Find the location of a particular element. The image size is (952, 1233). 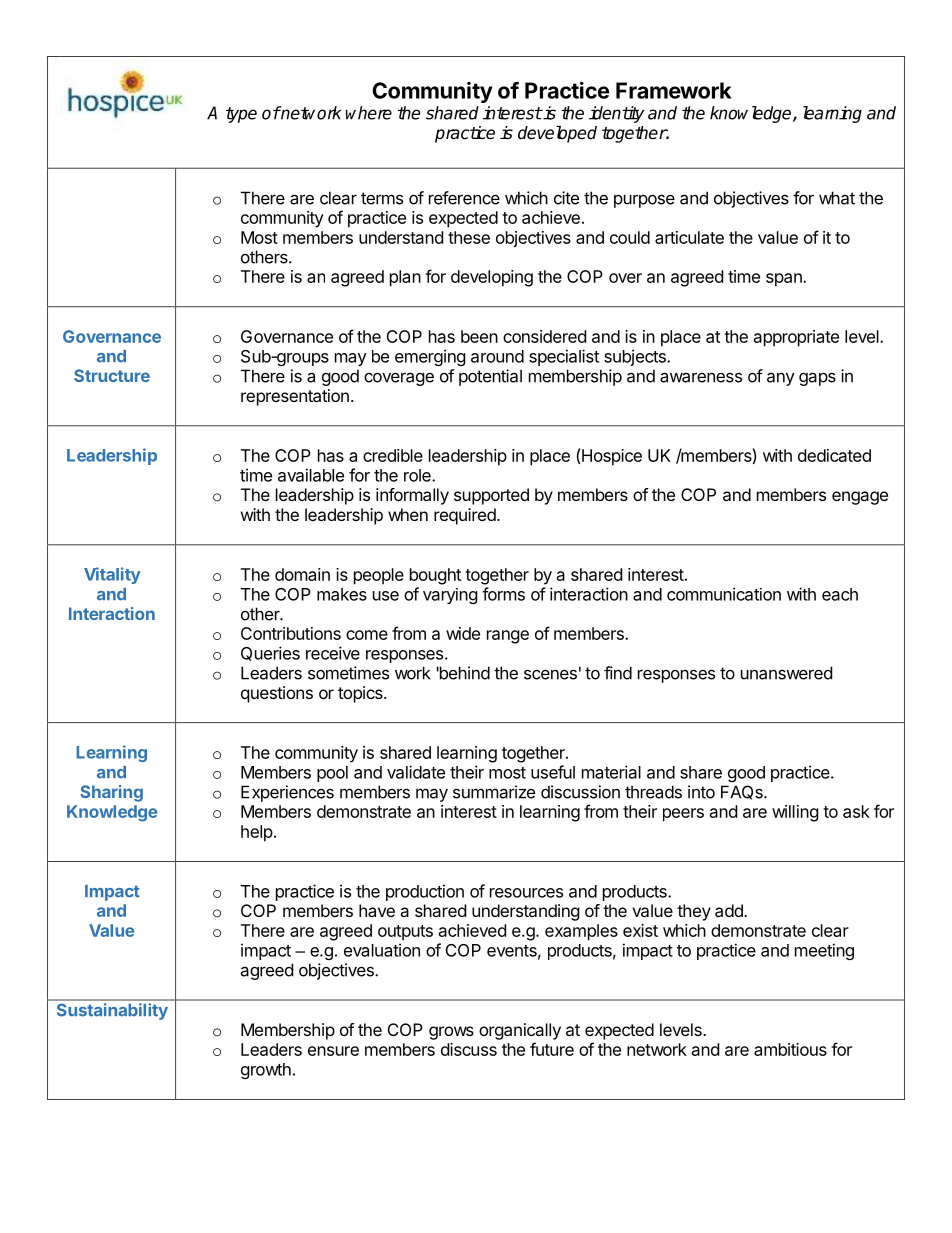

type is located at coordinates (241, 115).
